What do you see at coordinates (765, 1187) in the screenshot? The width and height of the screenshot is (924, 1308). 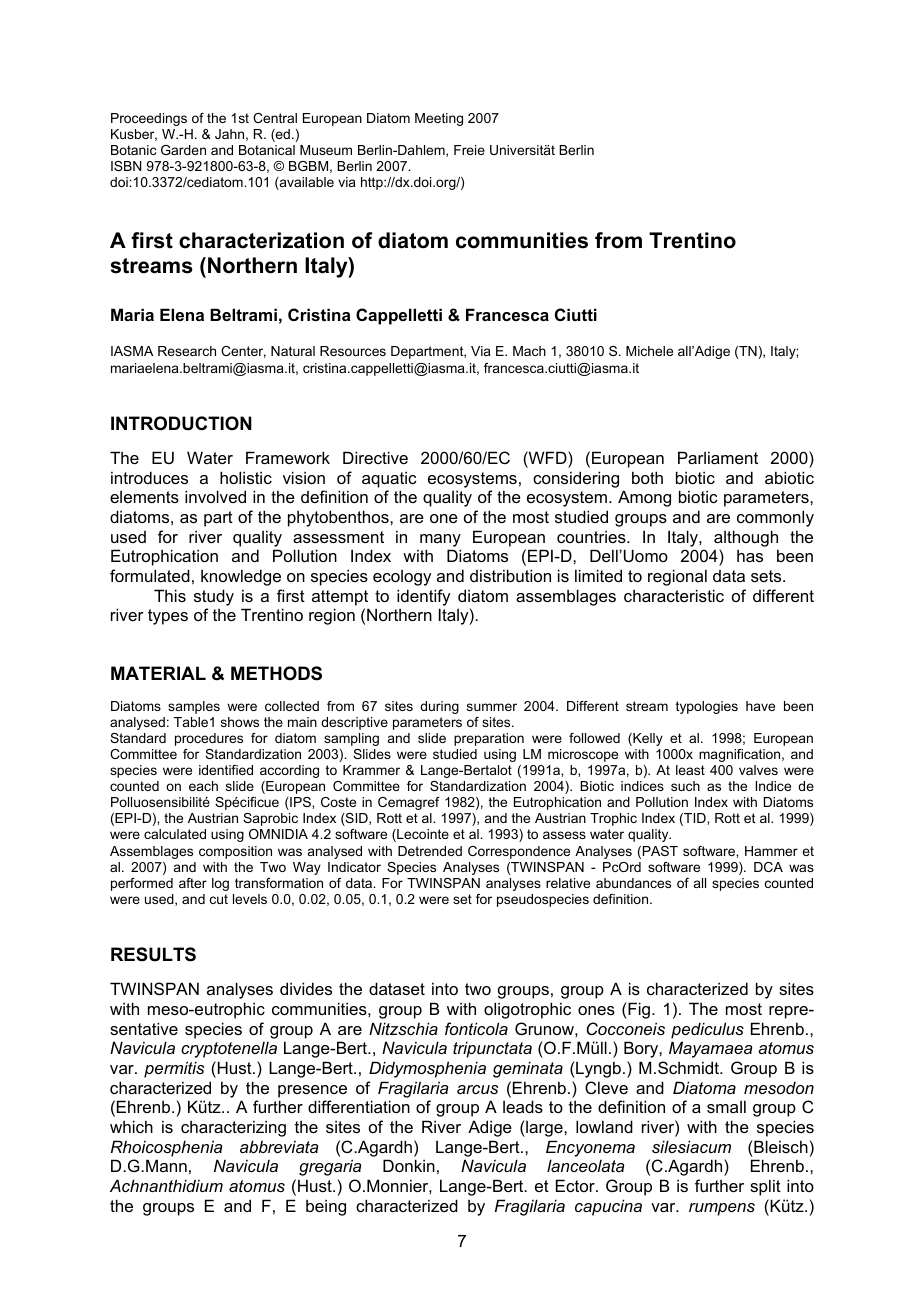 I see `split` at bounding box center [765, 1187].
